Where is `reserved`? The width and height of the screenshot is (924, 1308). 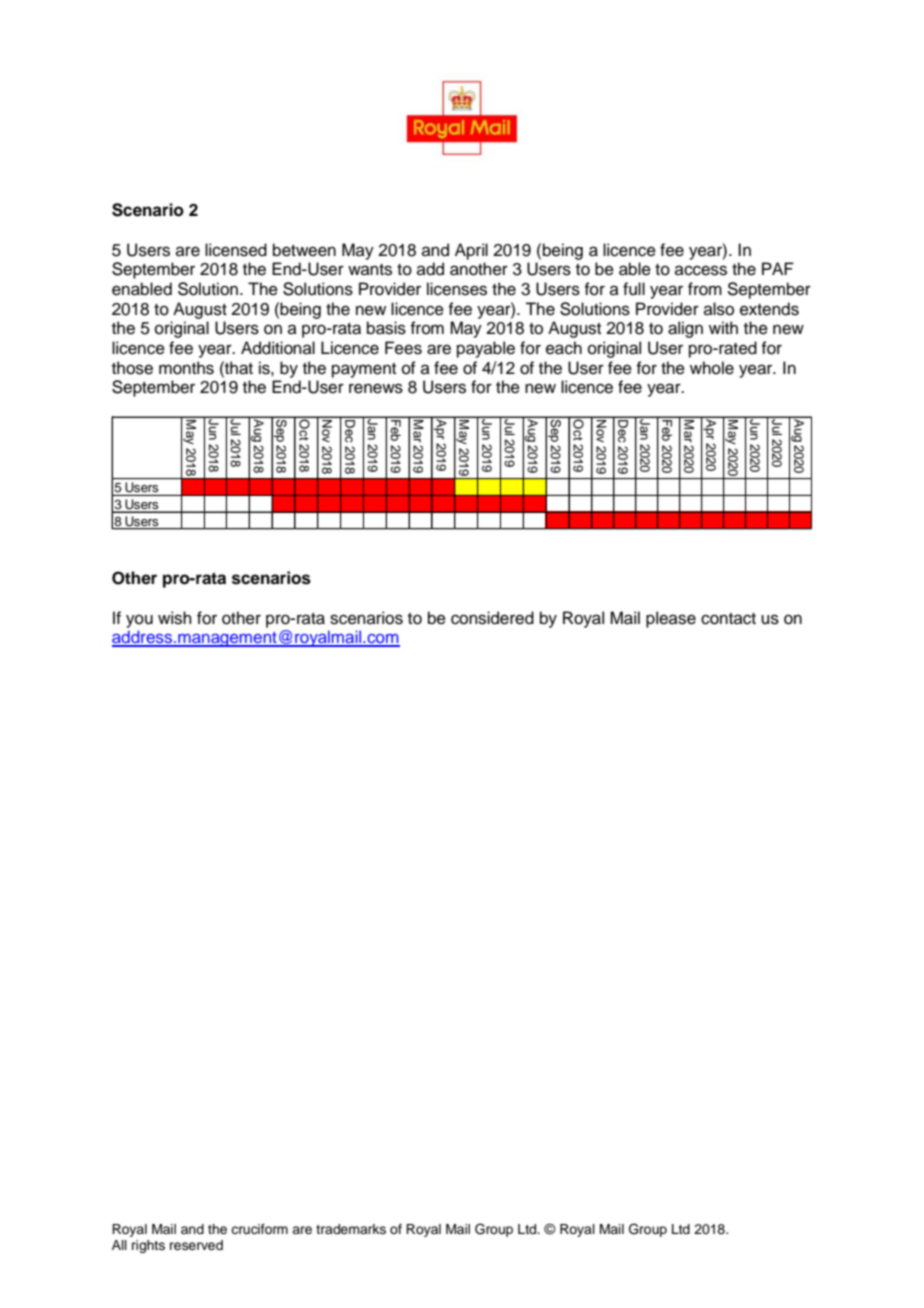 reserved is located at coordinates (196, 1245).
